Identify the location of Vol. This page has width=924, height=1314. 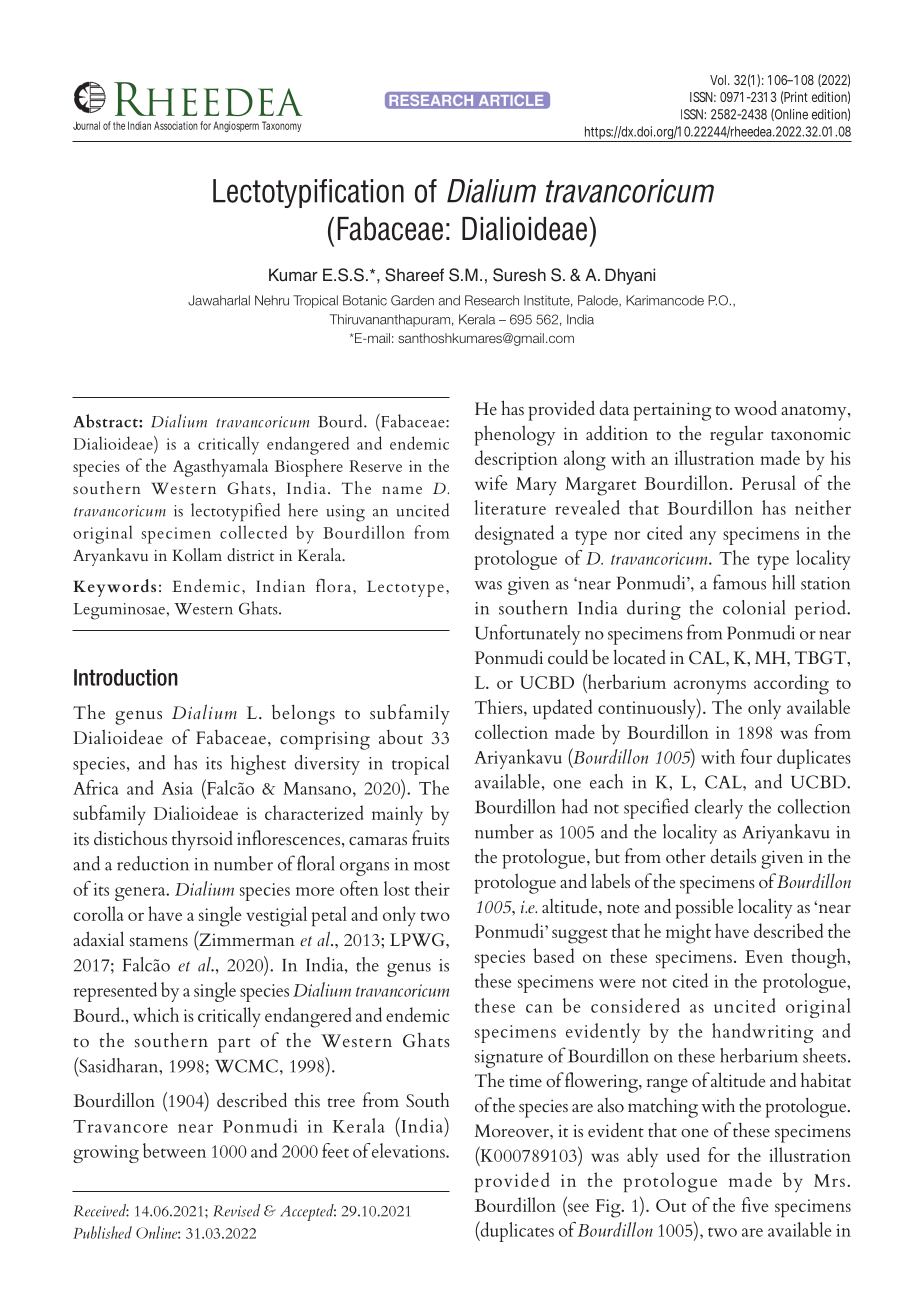
(718, 80).
